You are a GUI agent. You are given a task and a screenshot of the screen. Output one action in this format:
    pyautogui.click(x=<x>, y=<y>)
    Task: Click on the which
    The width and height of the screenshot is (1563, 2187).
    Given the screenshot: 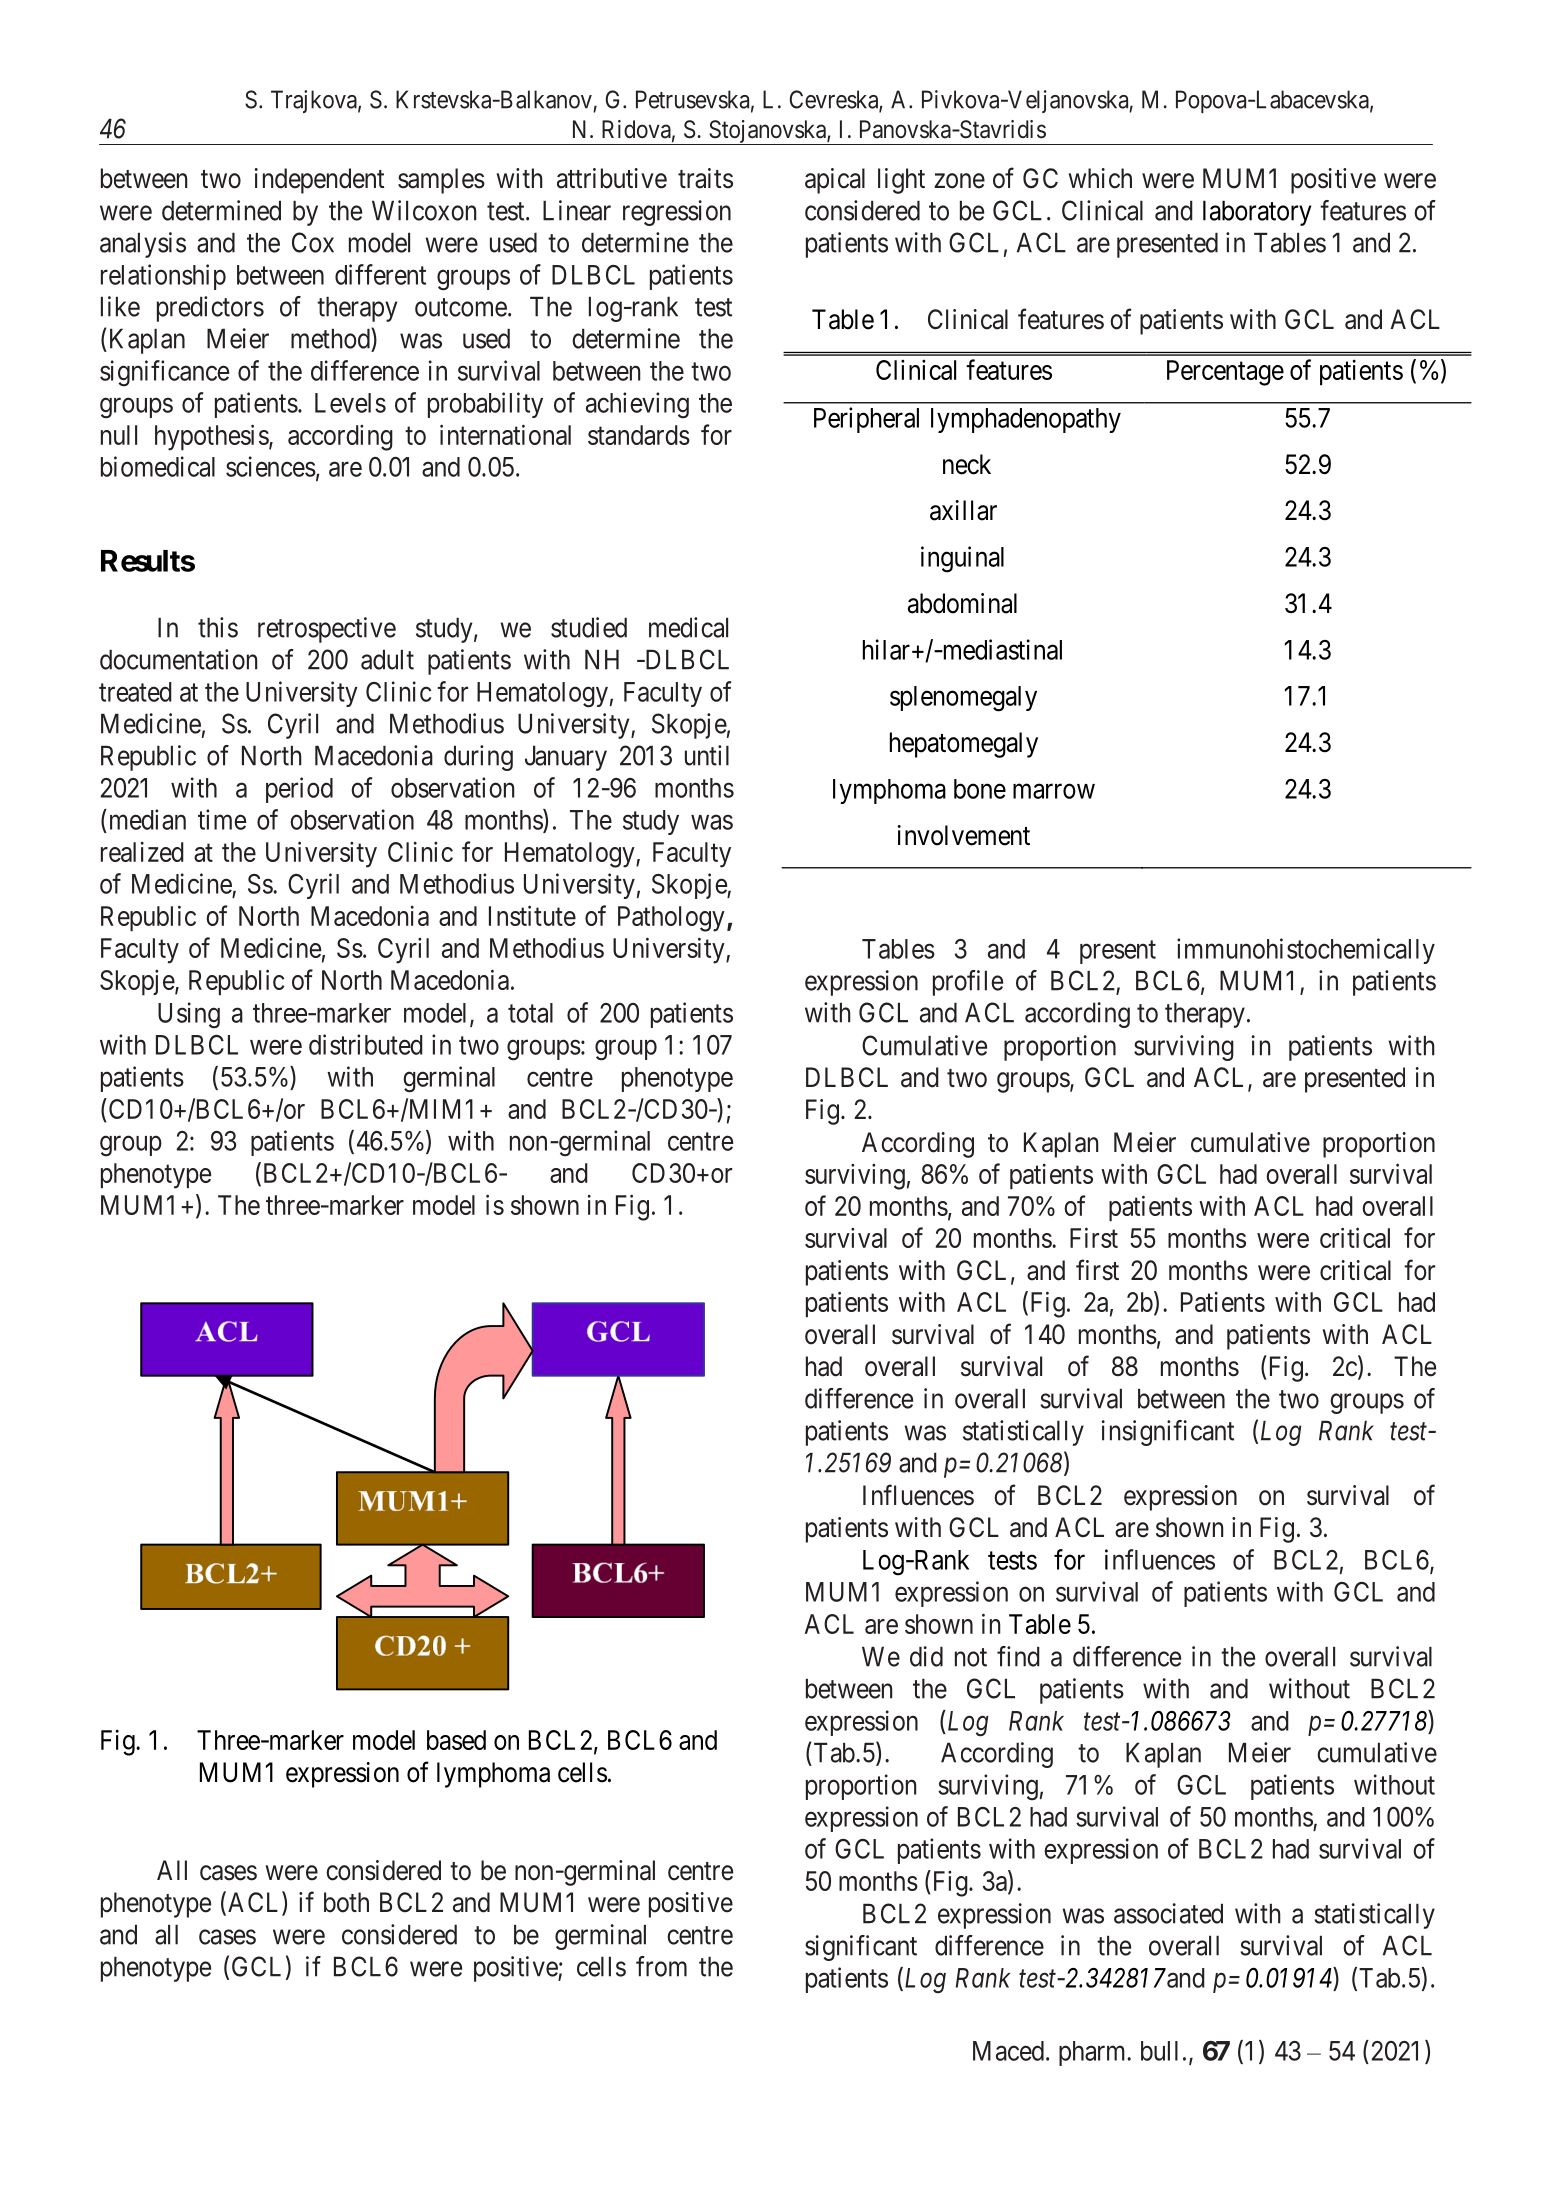 What is the action you would take?
    pyautogui.click(x=1100, y=178)
